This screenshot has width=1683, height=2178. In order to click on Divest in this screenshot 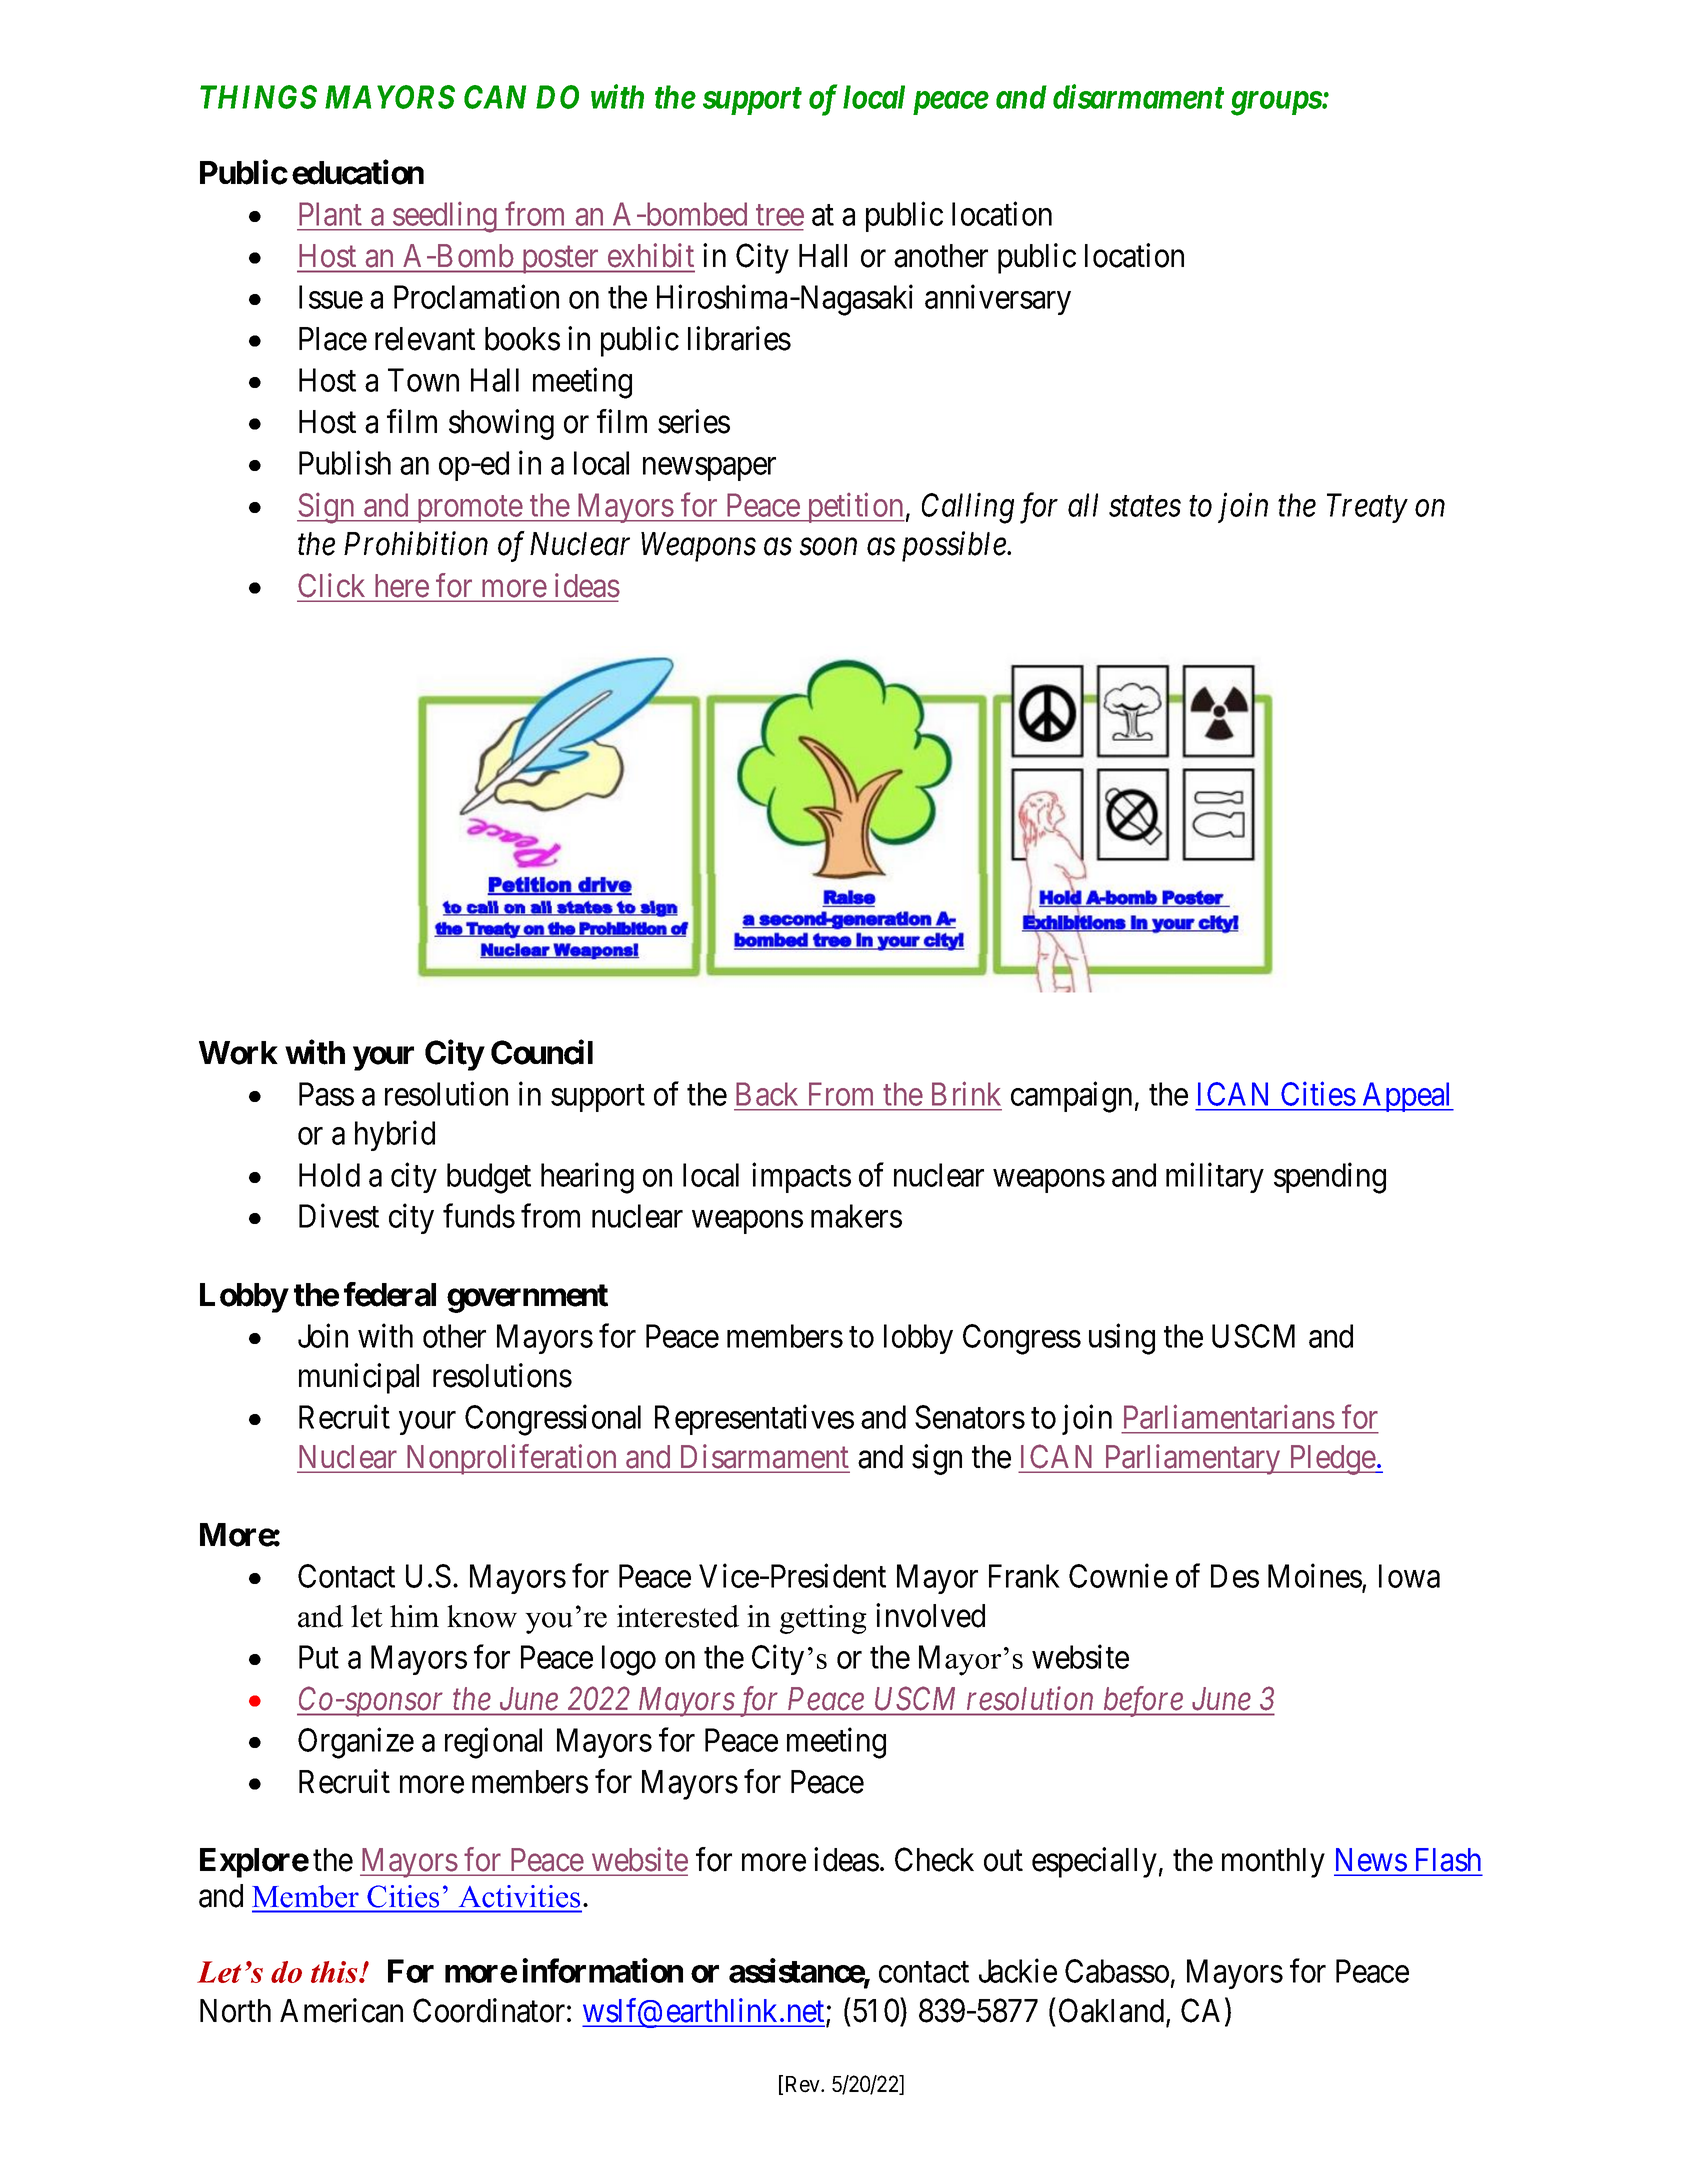, I will do `click(339, 1216)`.
